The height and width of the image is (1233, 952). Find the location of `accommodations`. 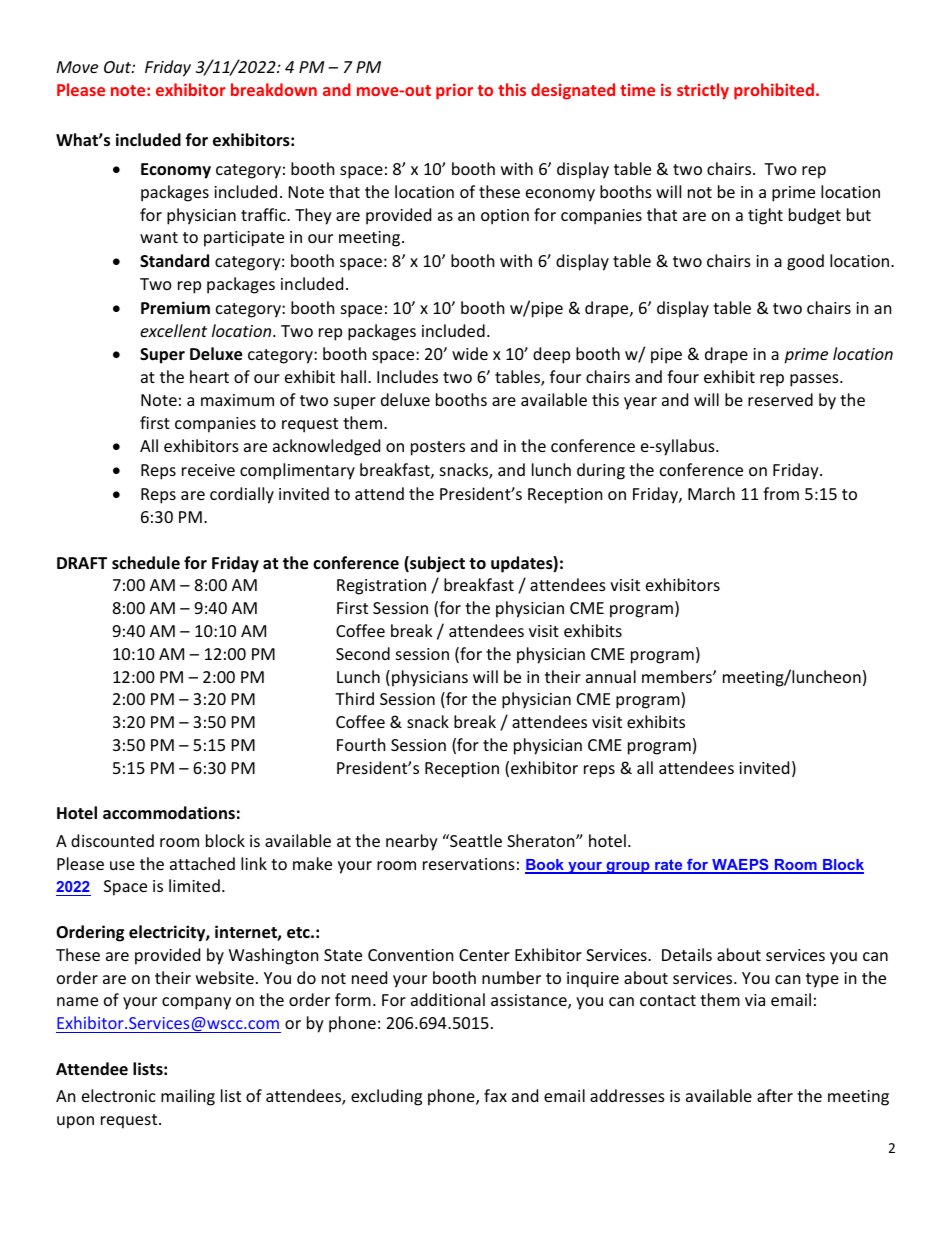

accommodations is located at coordinates (169, 813).
